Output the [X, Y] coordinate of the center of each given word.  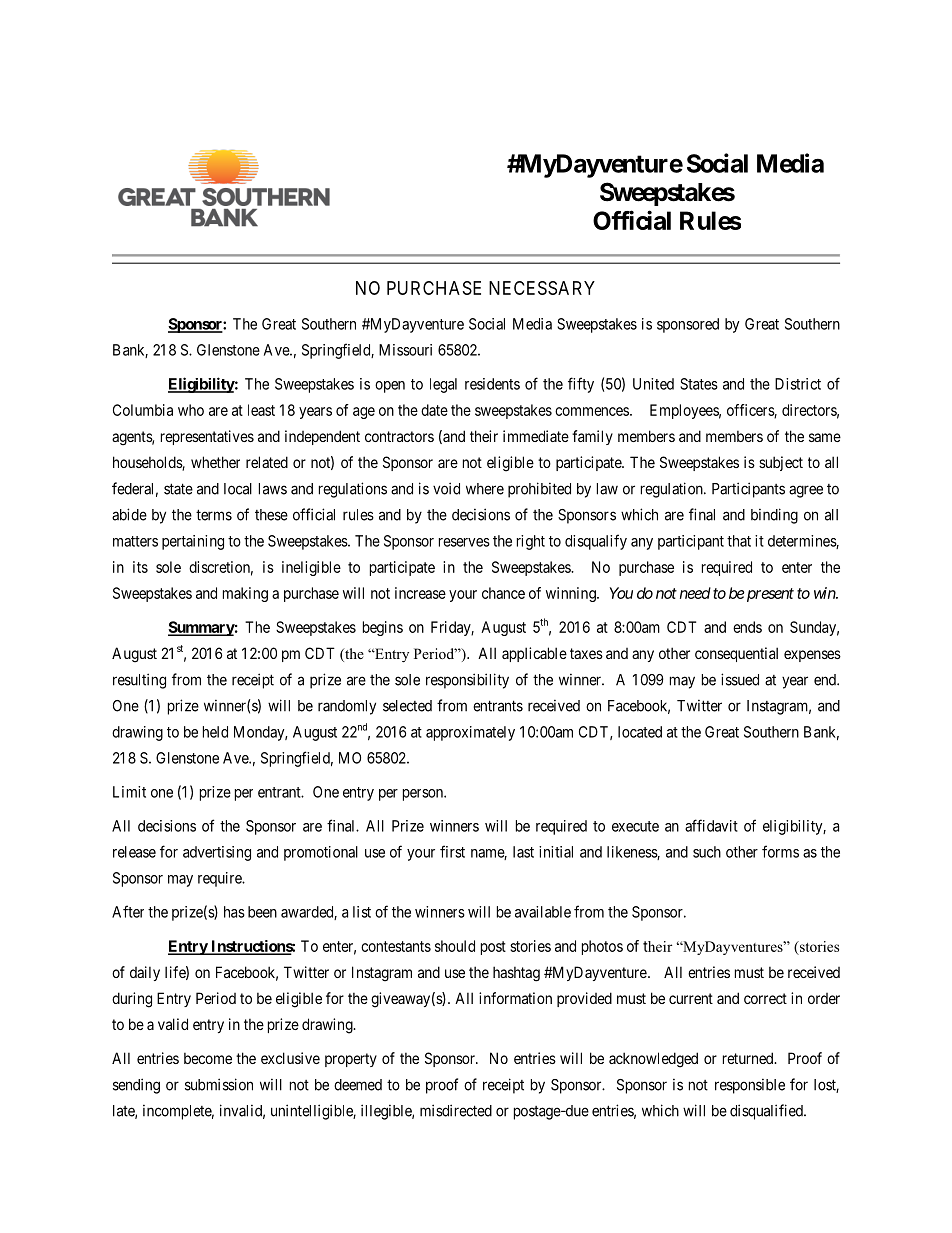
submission [219, 1084]
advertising [217, 853]
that [739, 541]
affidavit [711, 825]
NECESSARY [542, 288]
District [798, 384]
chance [503, 593]
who [191, 410]
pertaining [193, 542]
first [452, 851]
